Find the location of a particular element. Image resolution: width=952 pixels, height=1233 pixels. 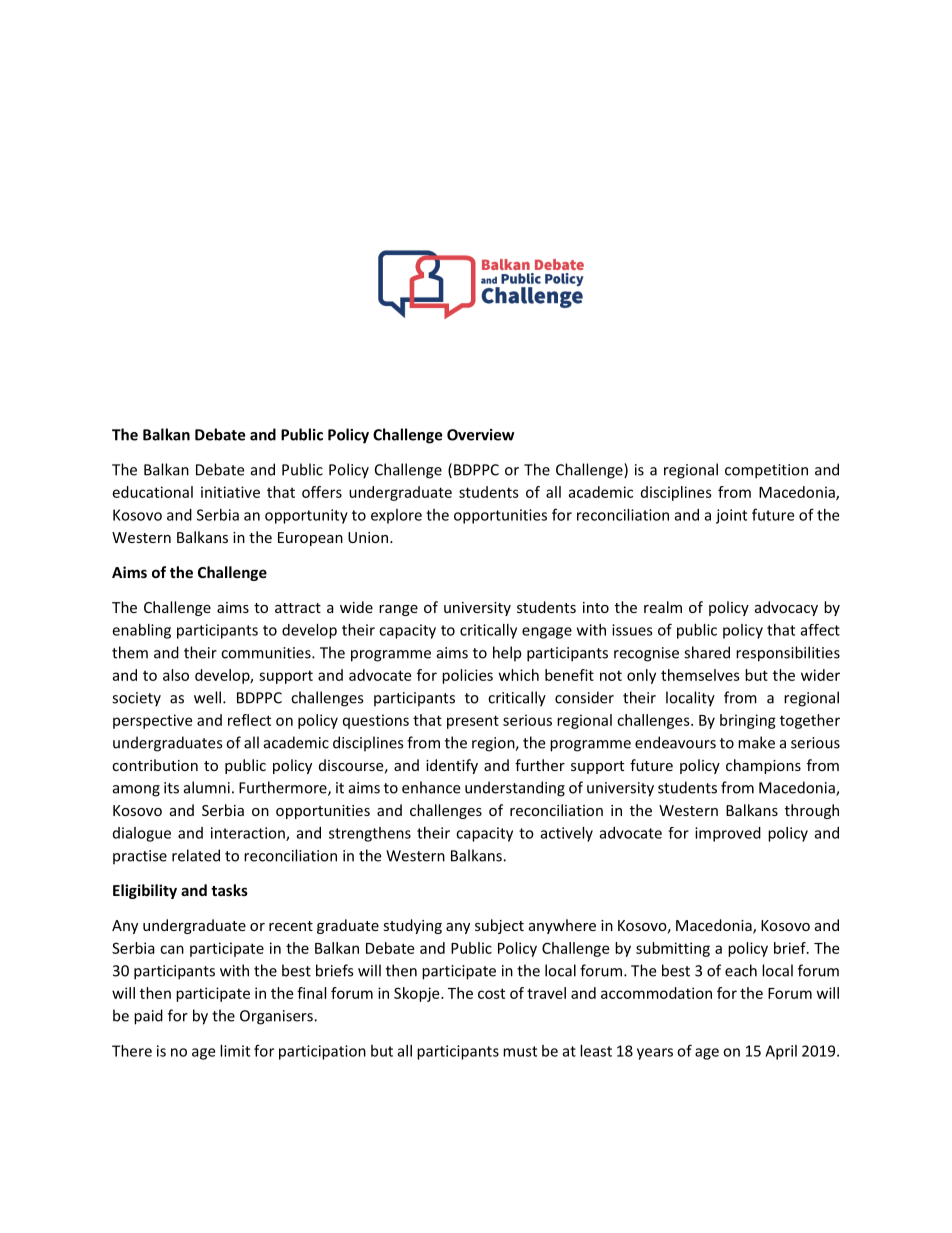

initiative is located at coordinates (230, 492).
